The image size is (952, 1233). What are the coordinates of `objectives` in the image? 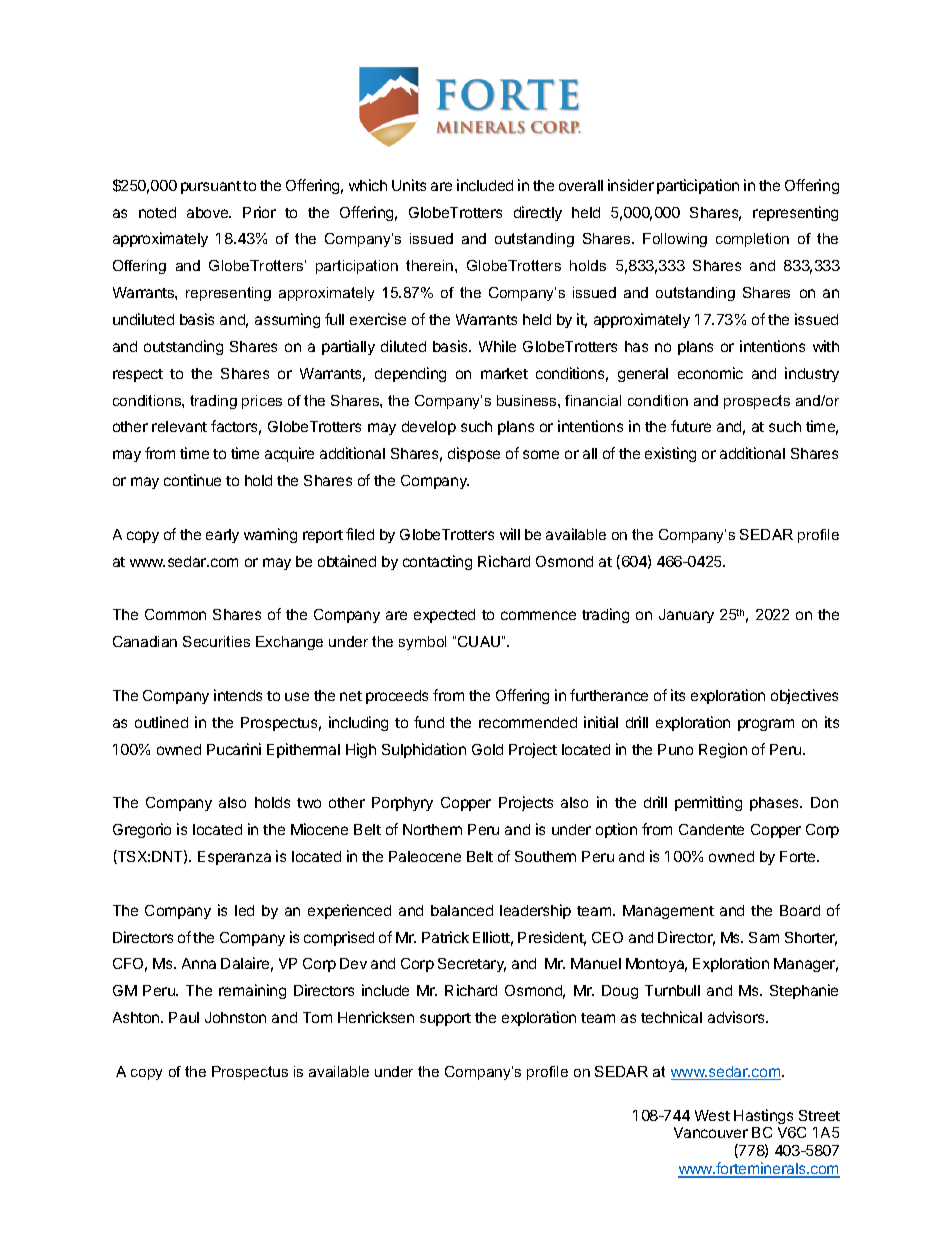 It's located at (804, 696).
